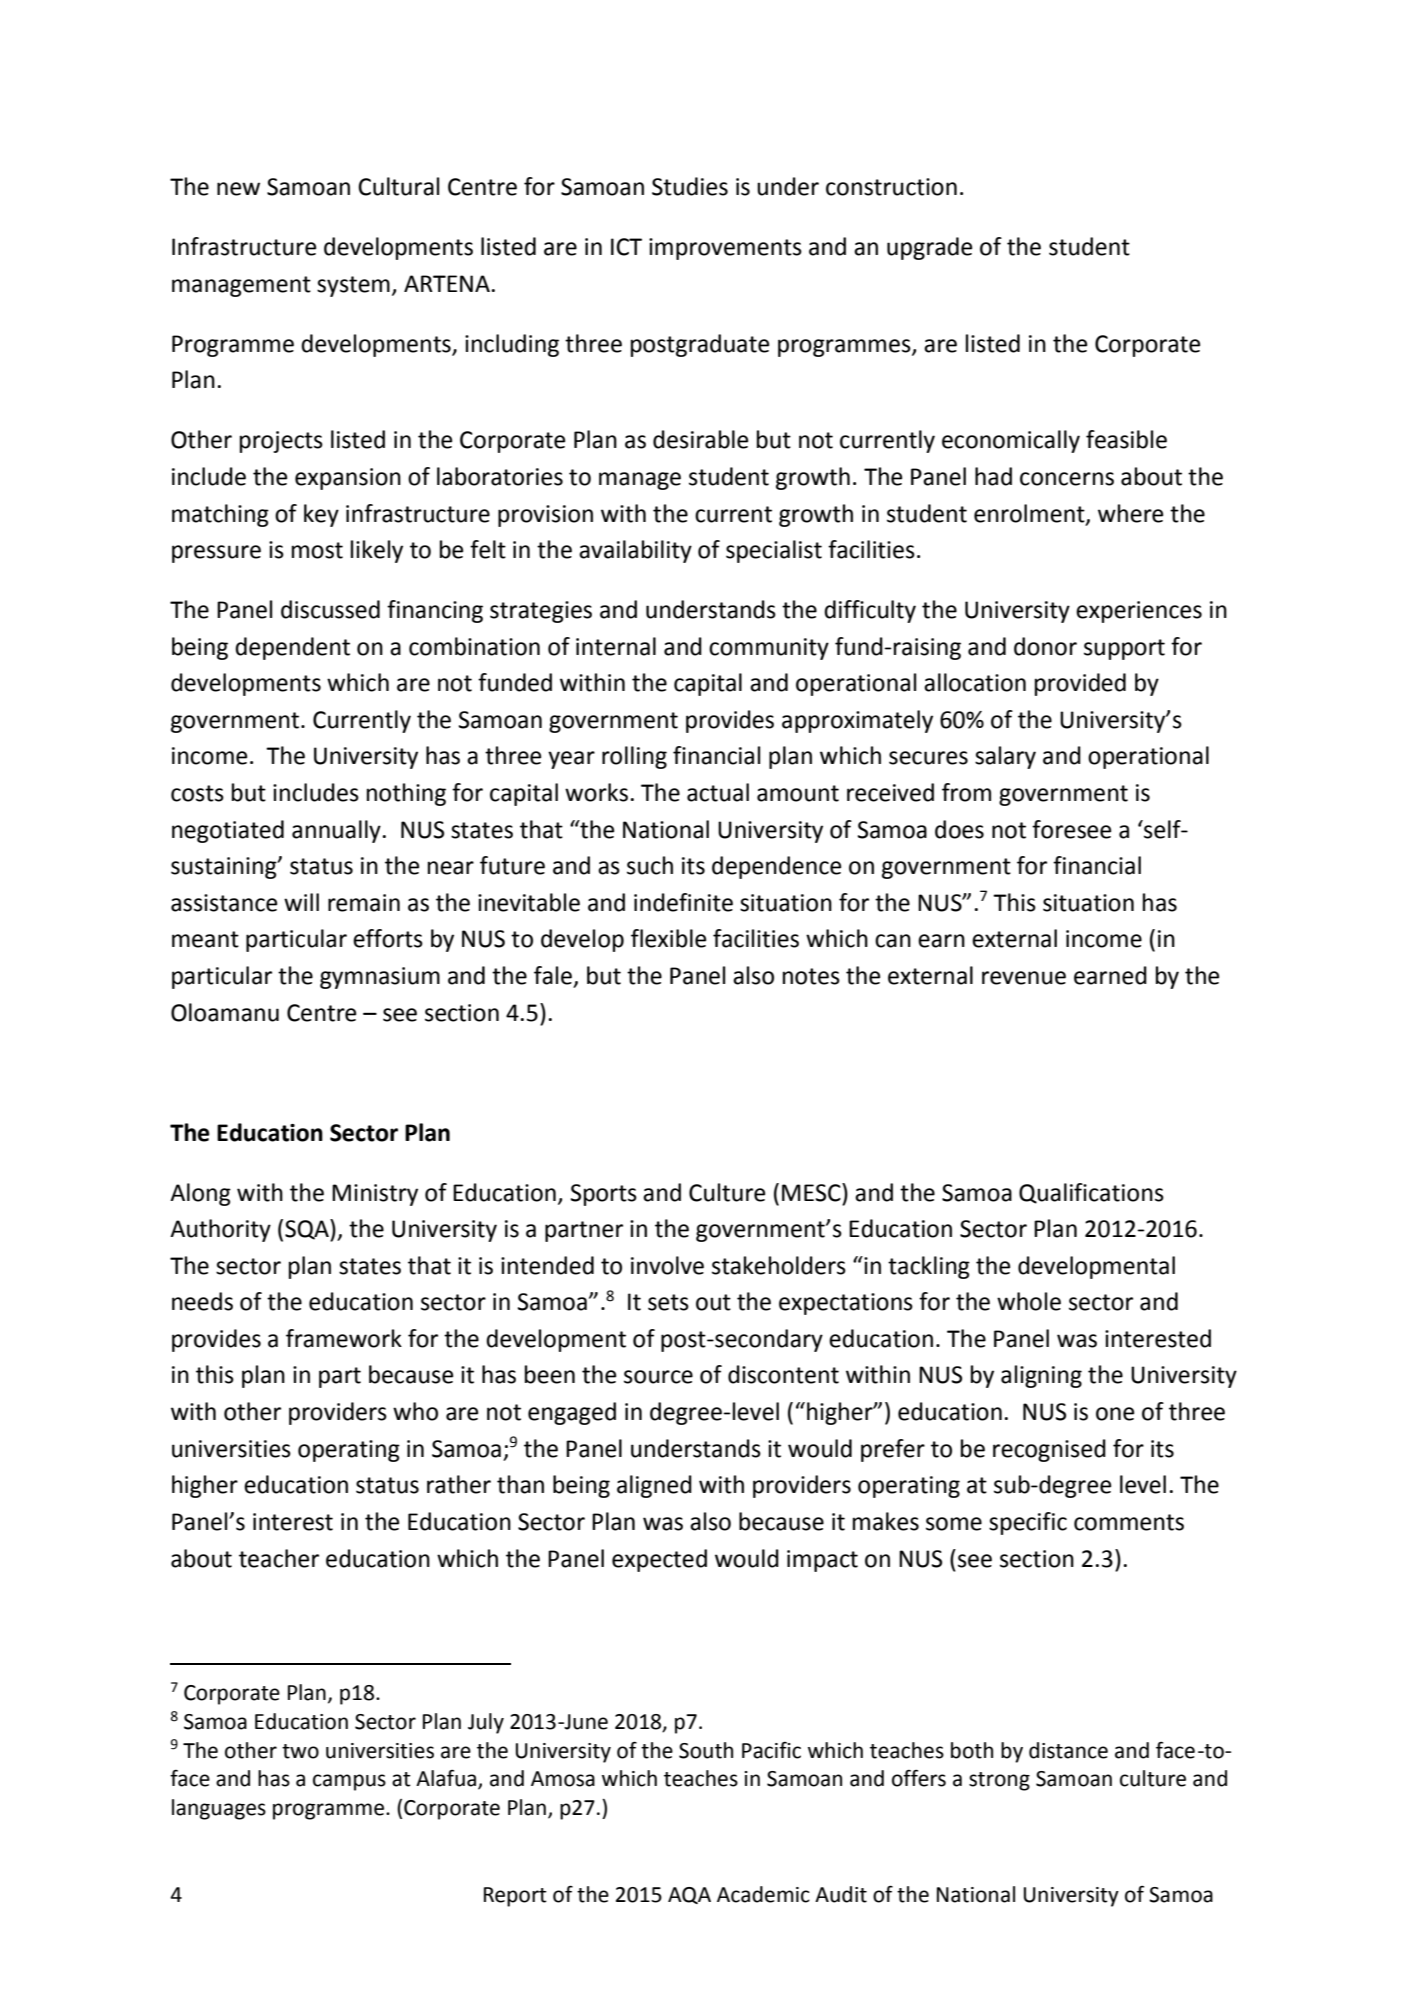  What do you see at coordinates (344, 1338) in the document?
I see `framework` at bounding box center [344, 1338].
